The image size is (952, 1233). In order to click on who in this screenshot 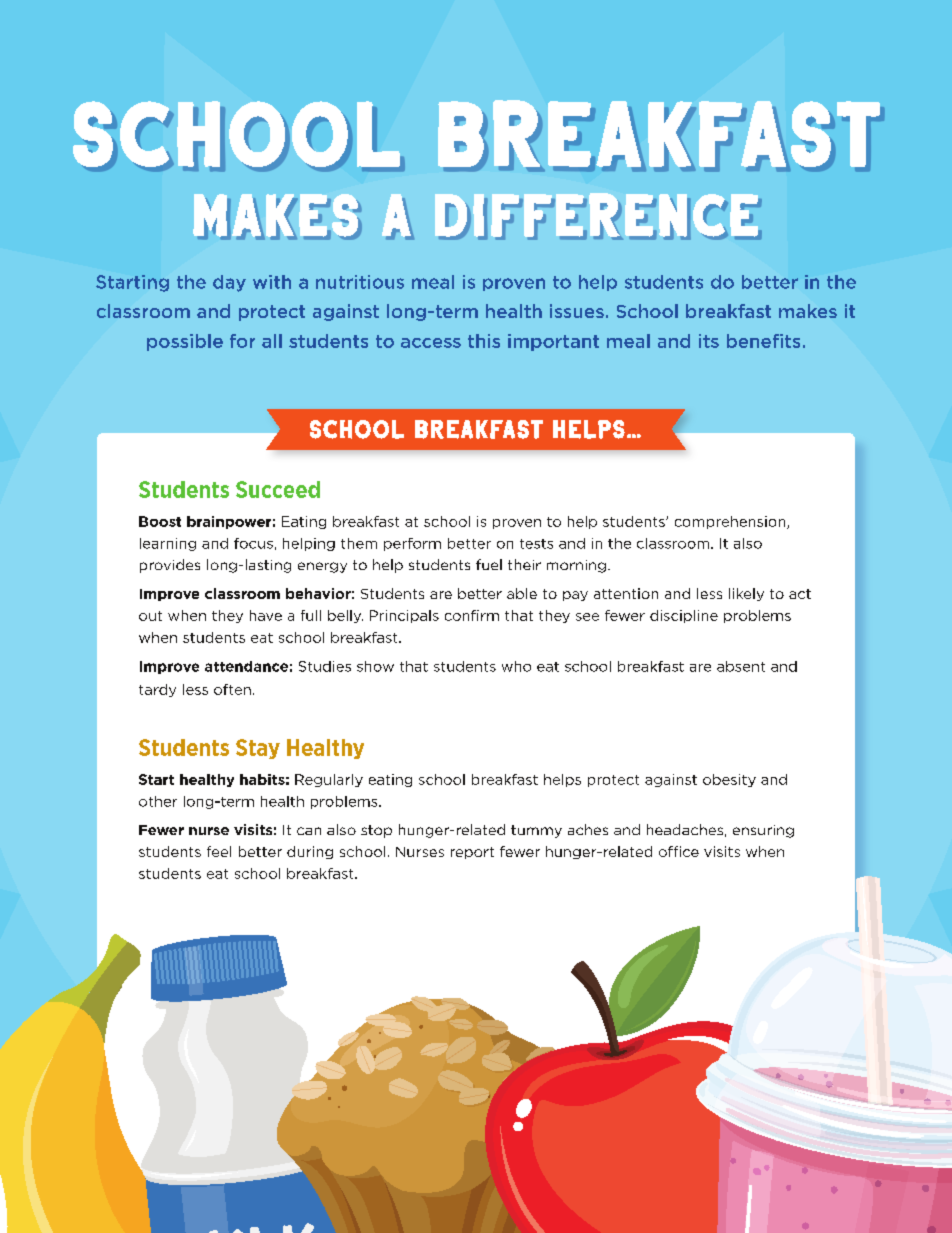, I will do `click(516, 666)`.
